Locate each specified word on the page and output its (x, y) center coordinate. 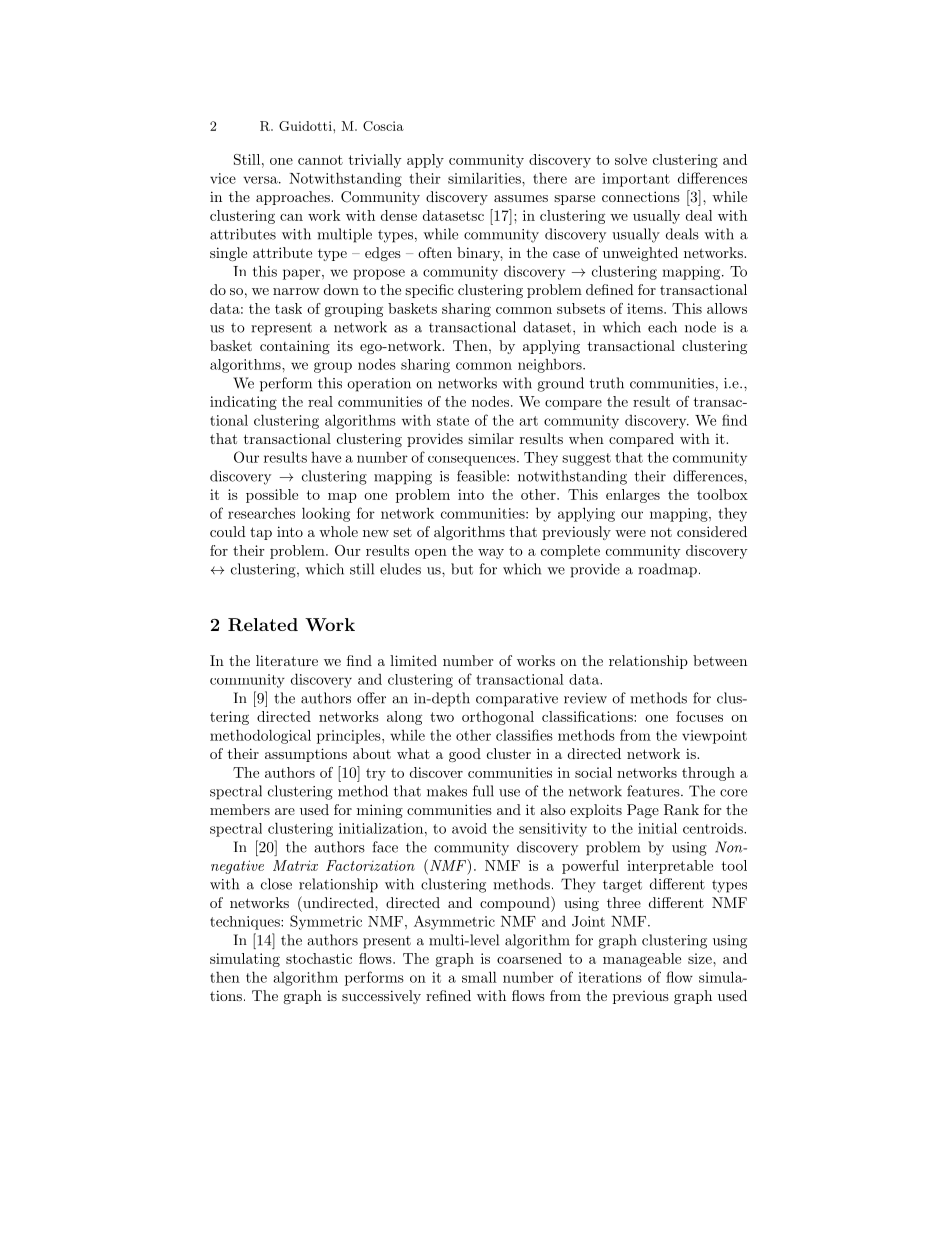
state (453, 421)
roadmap (667, 570)
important (636, 180)
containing (295, 347)
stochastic (319, 958)
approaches (294, 198)
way (491, 554)
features (653, 791)
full (483, 791)
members (240, 809)
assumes (521, 198)
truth (607, 383)
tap (261, 533)
